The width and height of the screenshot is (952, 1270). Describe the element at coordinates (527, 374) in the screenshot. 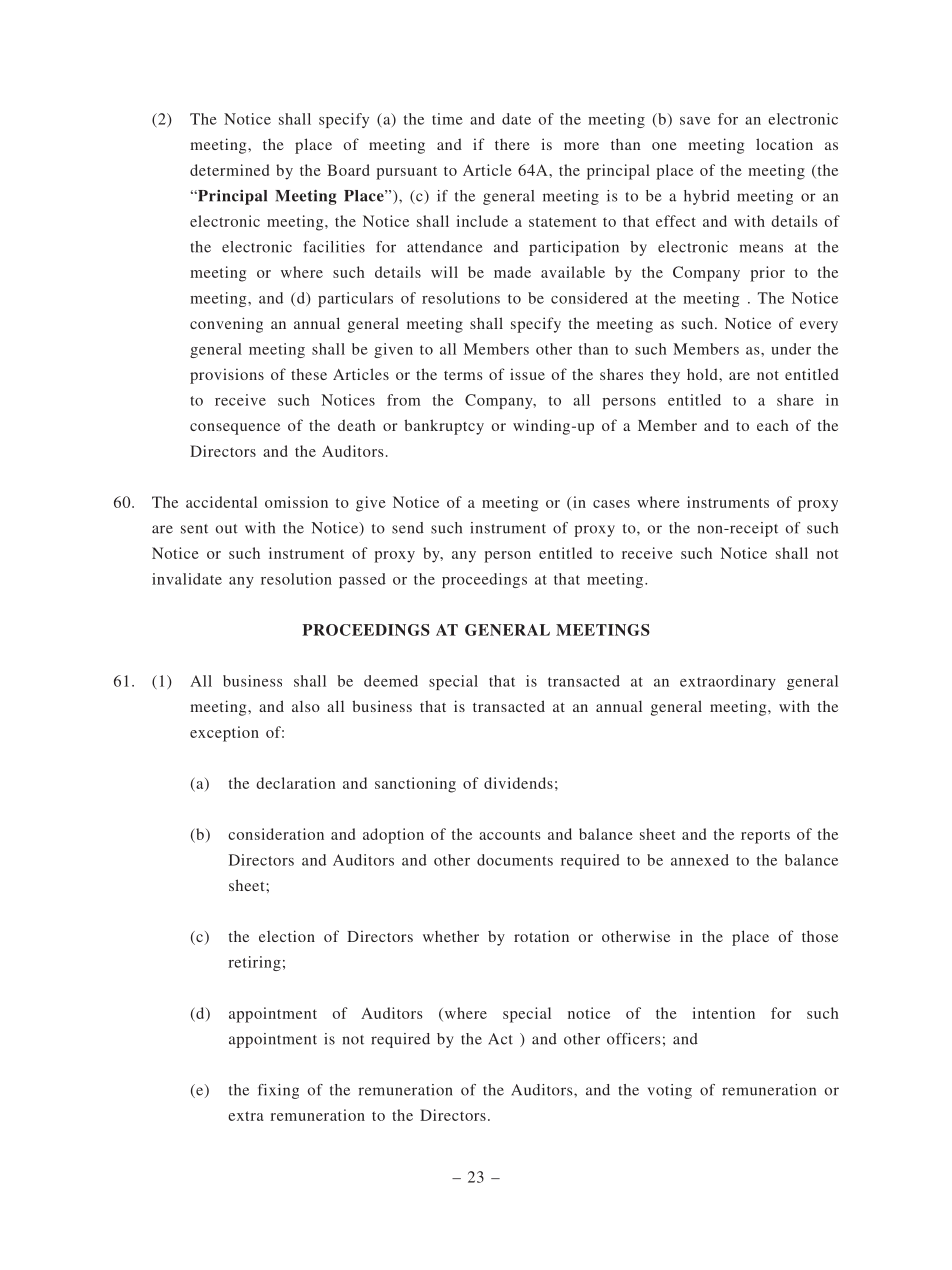

I see `issue` at that location.
